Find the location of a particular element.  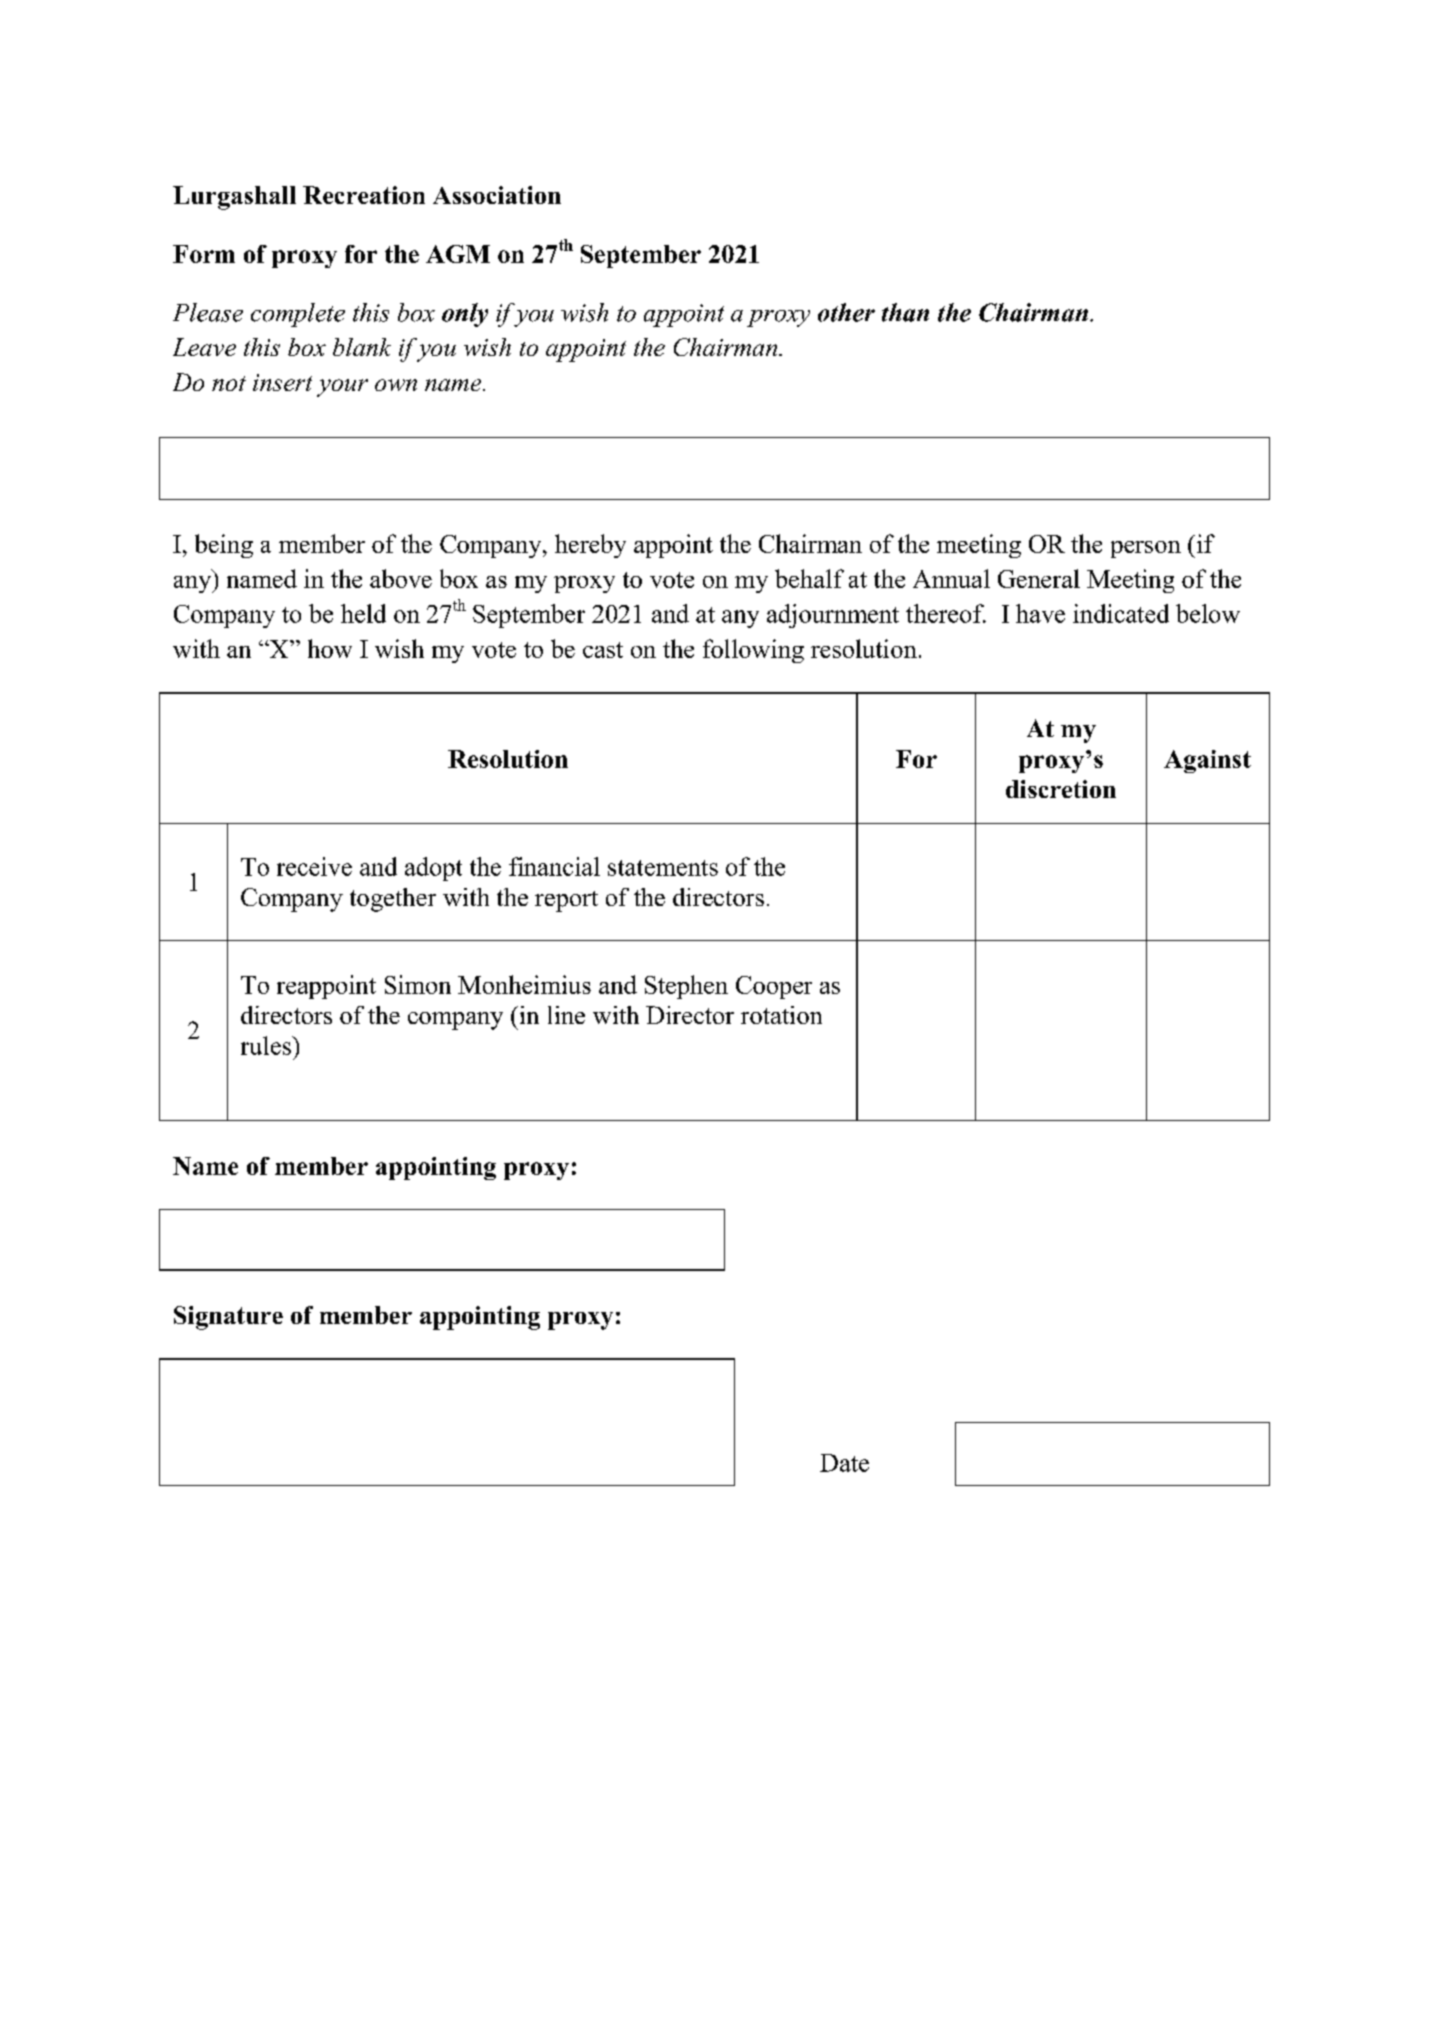

rotation is located at coordinates (781, 1015).
